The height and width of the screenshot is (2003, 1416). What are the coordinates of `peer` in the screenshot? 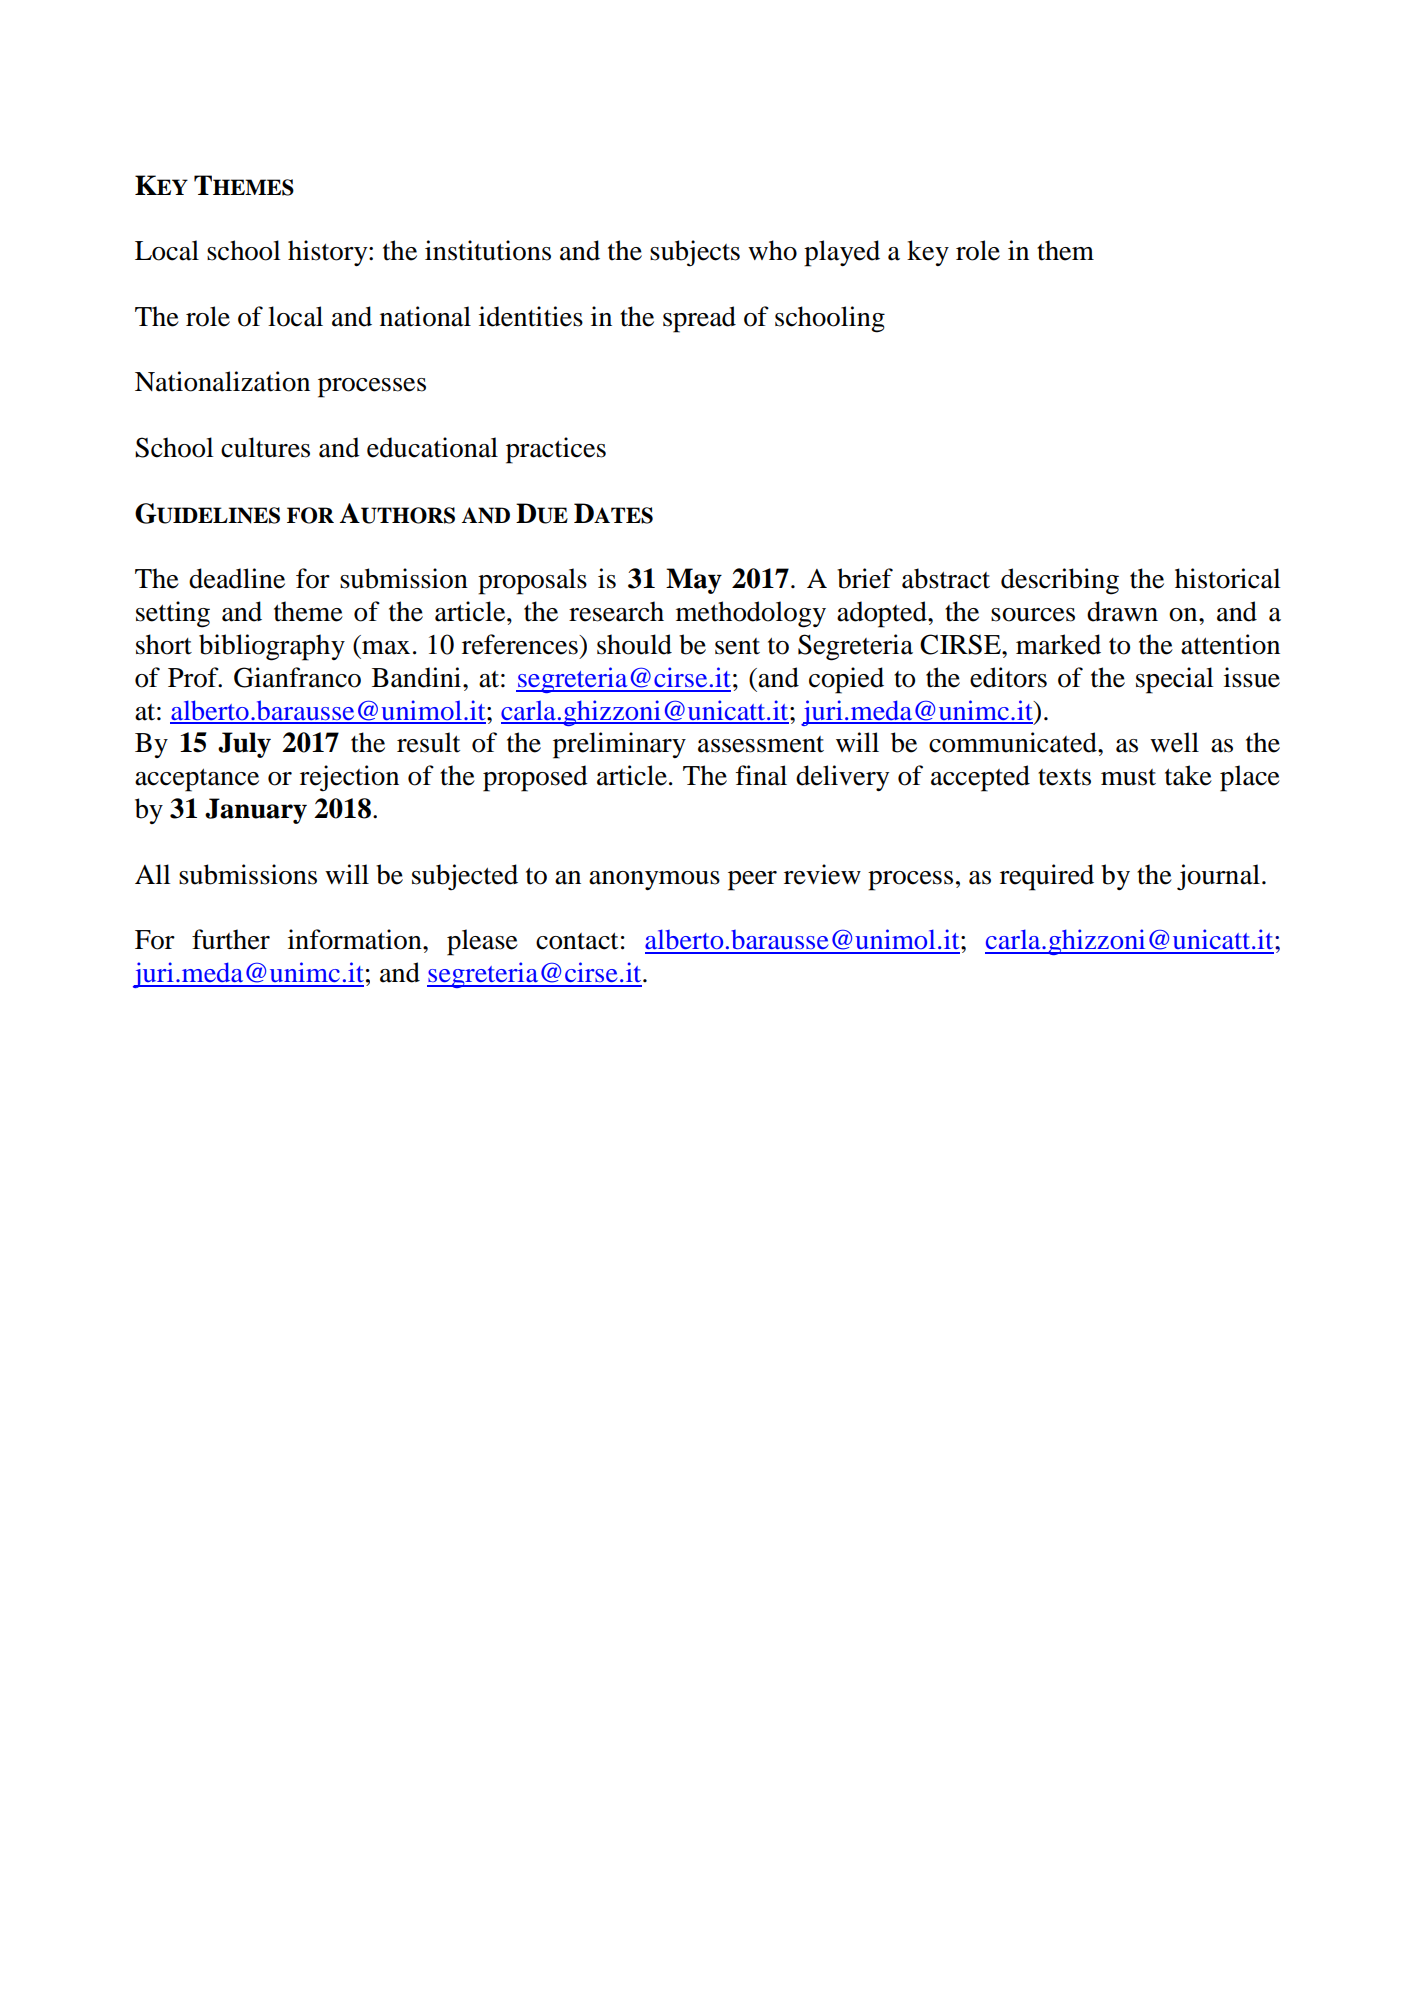 It's located at (752, 881).
